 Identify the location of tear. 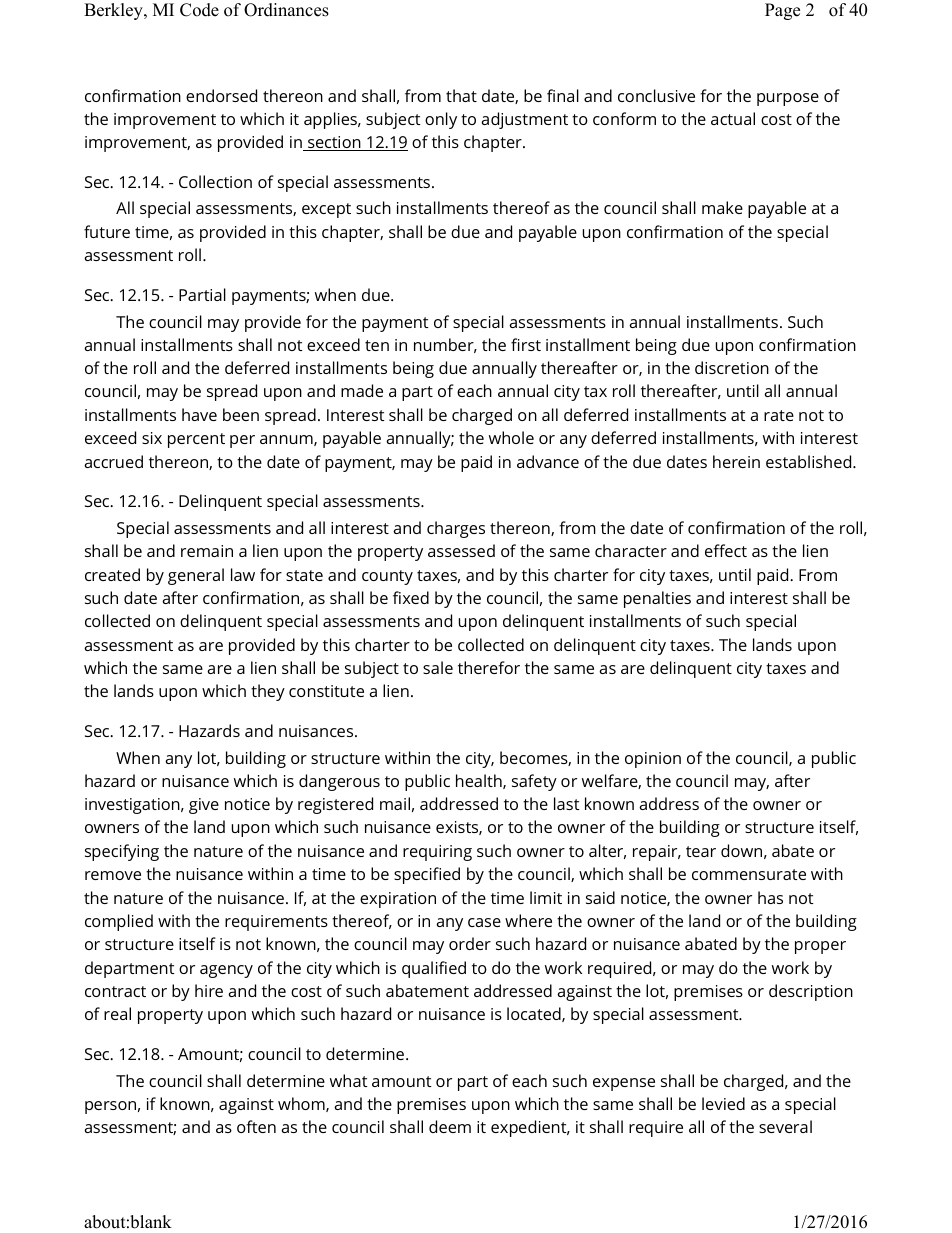
(701, 851).
